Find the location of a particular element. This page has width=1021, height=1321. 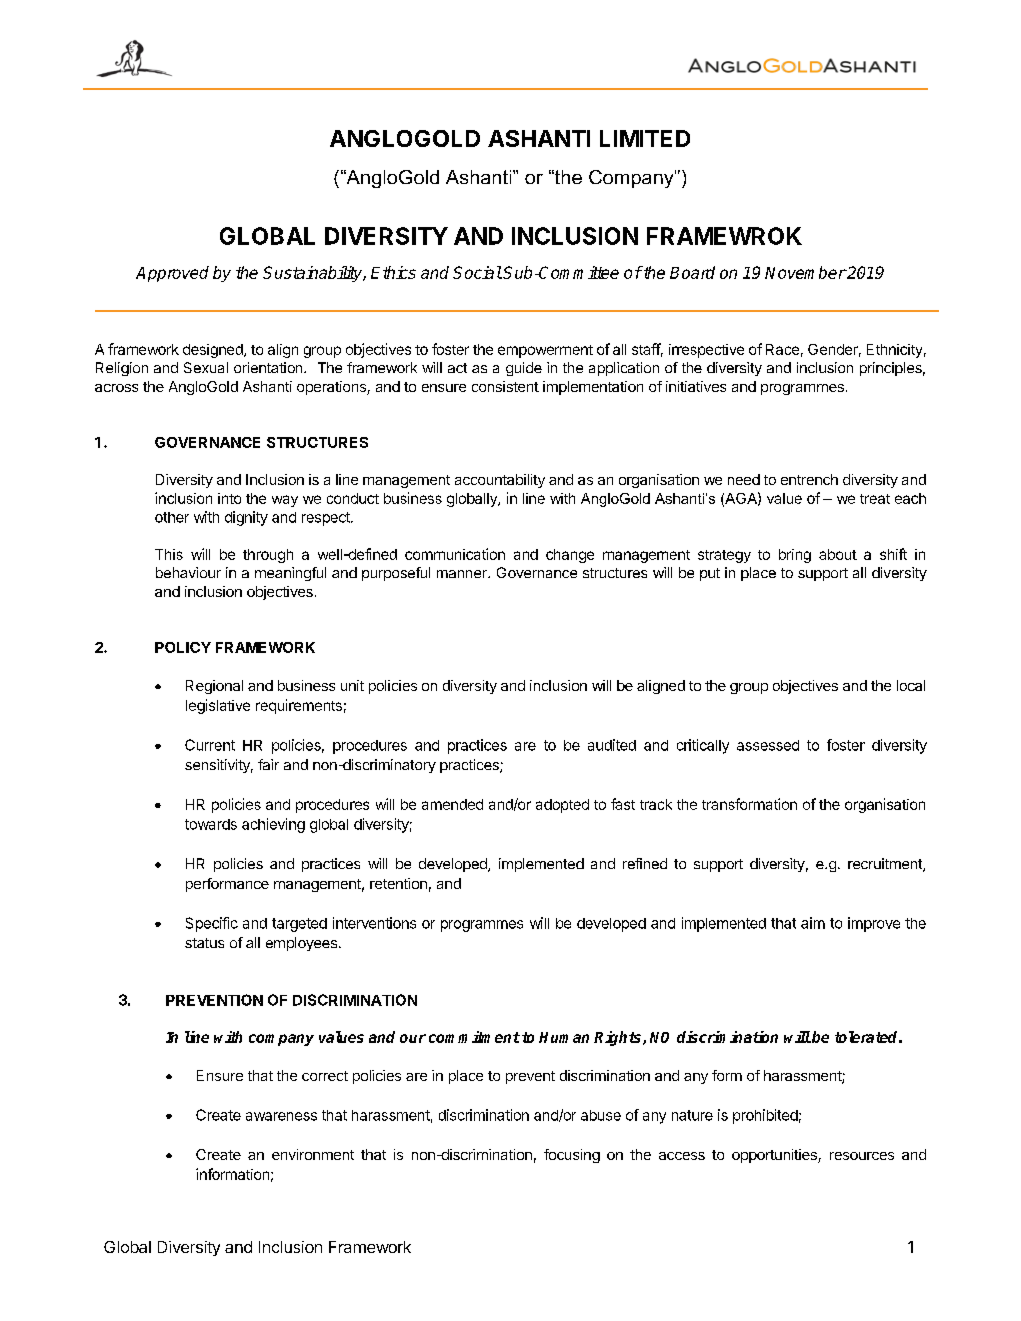

local is located at coordinates (911, 685).
